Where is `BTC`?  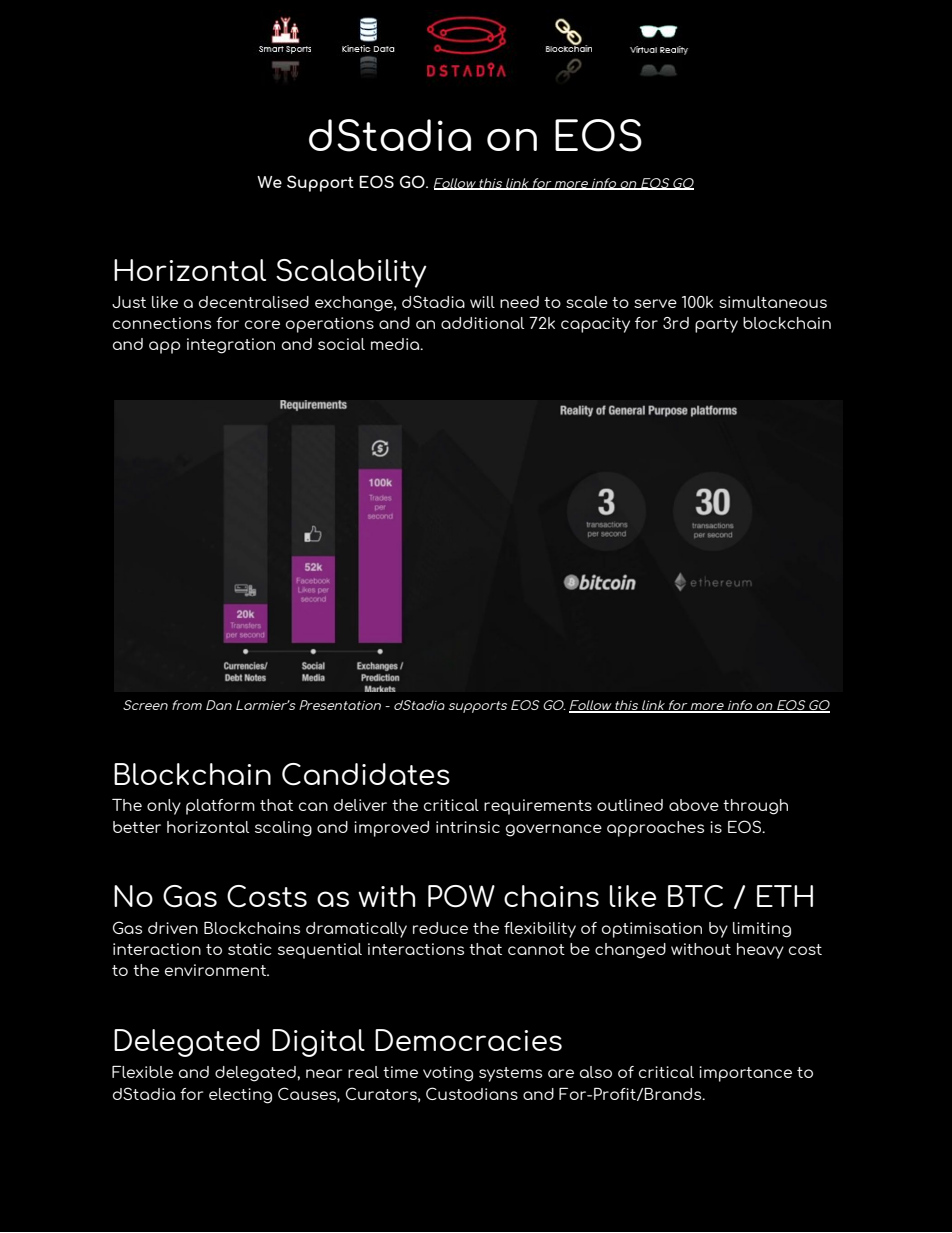 BTC is located at coordinates (695, 896).
